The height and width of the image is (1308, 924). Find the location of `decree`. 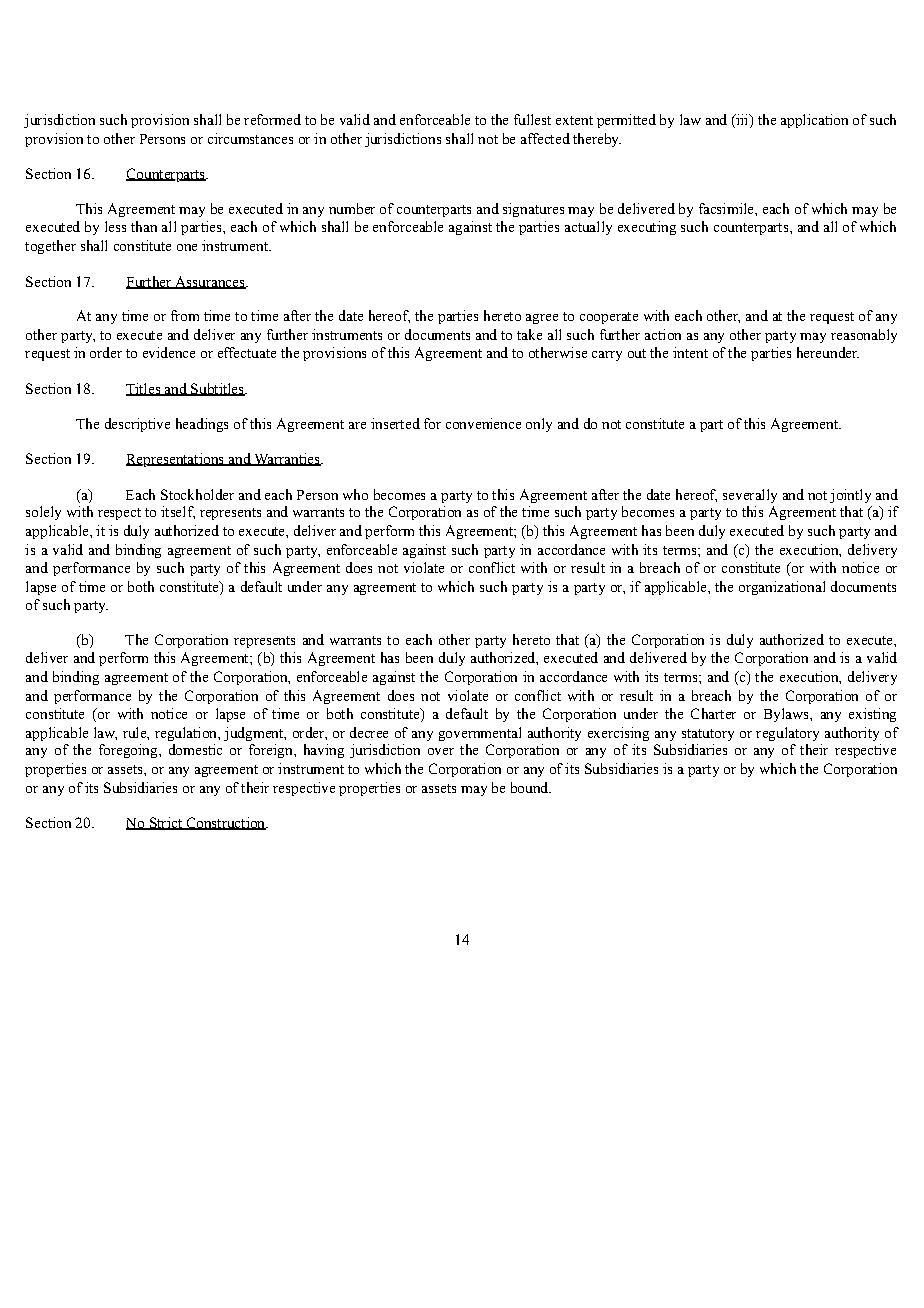

decree is located at coordinates (369, 732).
